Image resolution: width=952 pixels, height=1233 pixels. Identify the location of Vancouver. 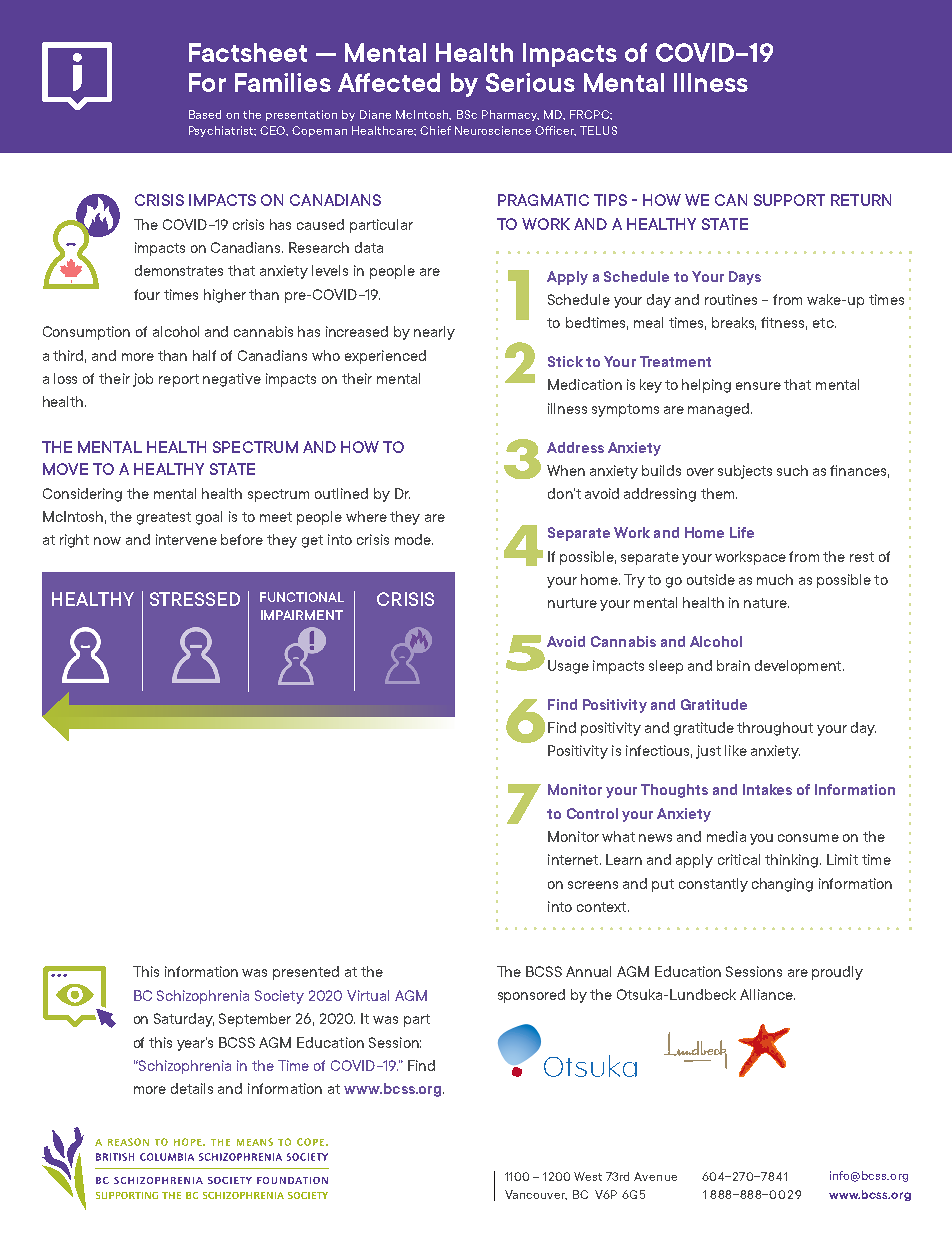
(536, 1195).
